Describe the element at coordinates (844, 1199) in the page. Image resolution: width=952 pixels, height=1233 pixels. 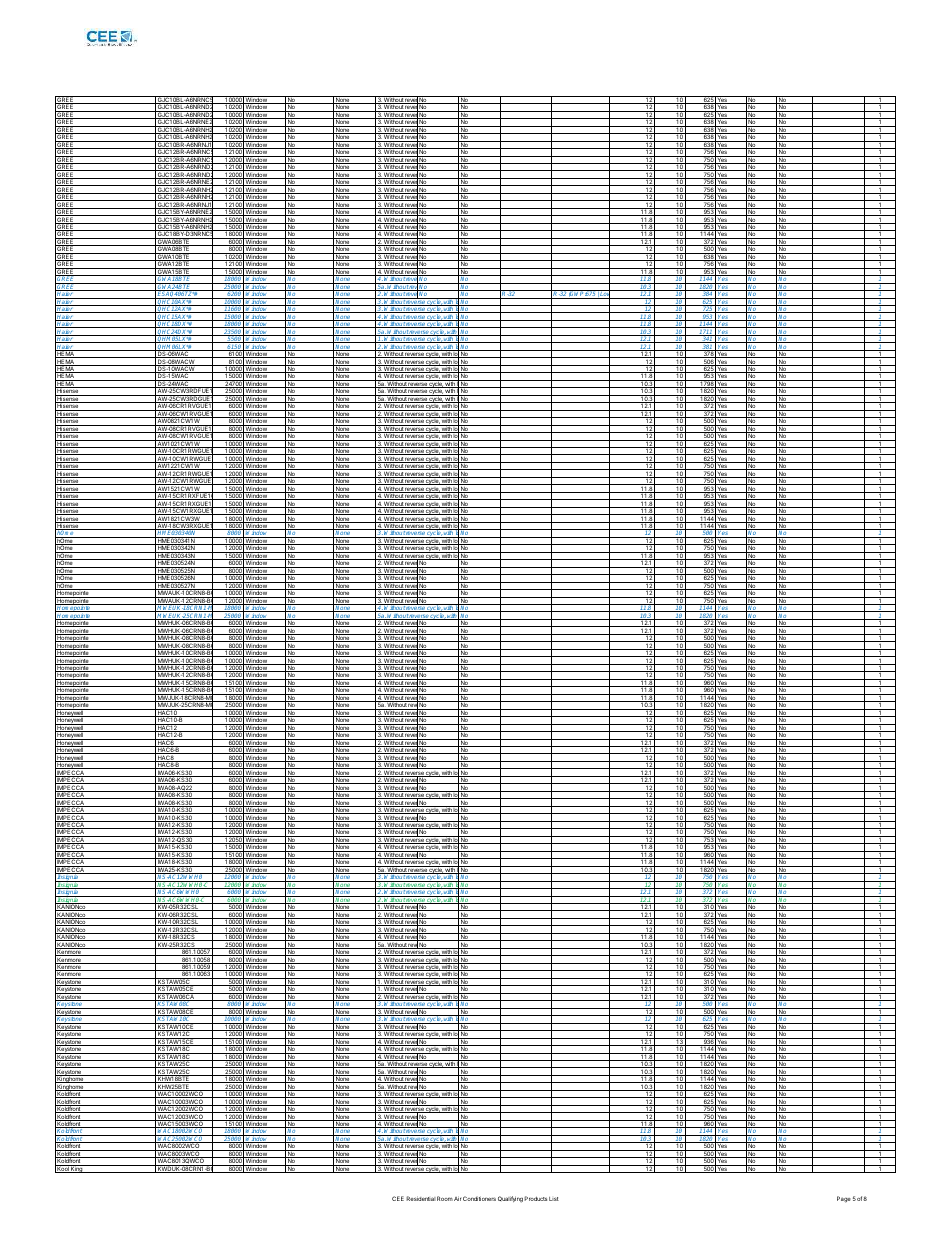
I see `Page` at that location.
